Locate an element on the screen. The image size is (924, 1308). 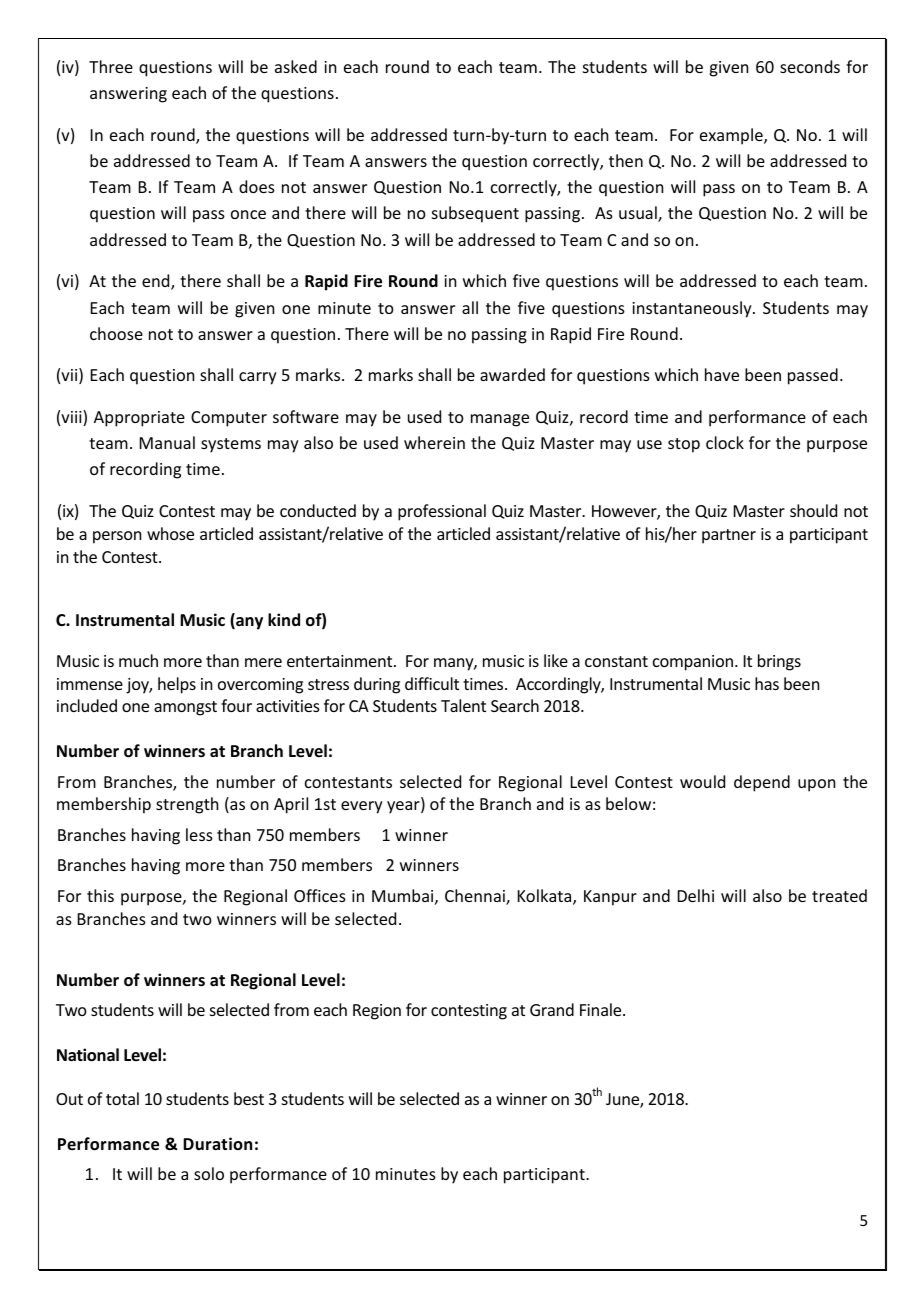
strength is located at coordinates (187, 805).
